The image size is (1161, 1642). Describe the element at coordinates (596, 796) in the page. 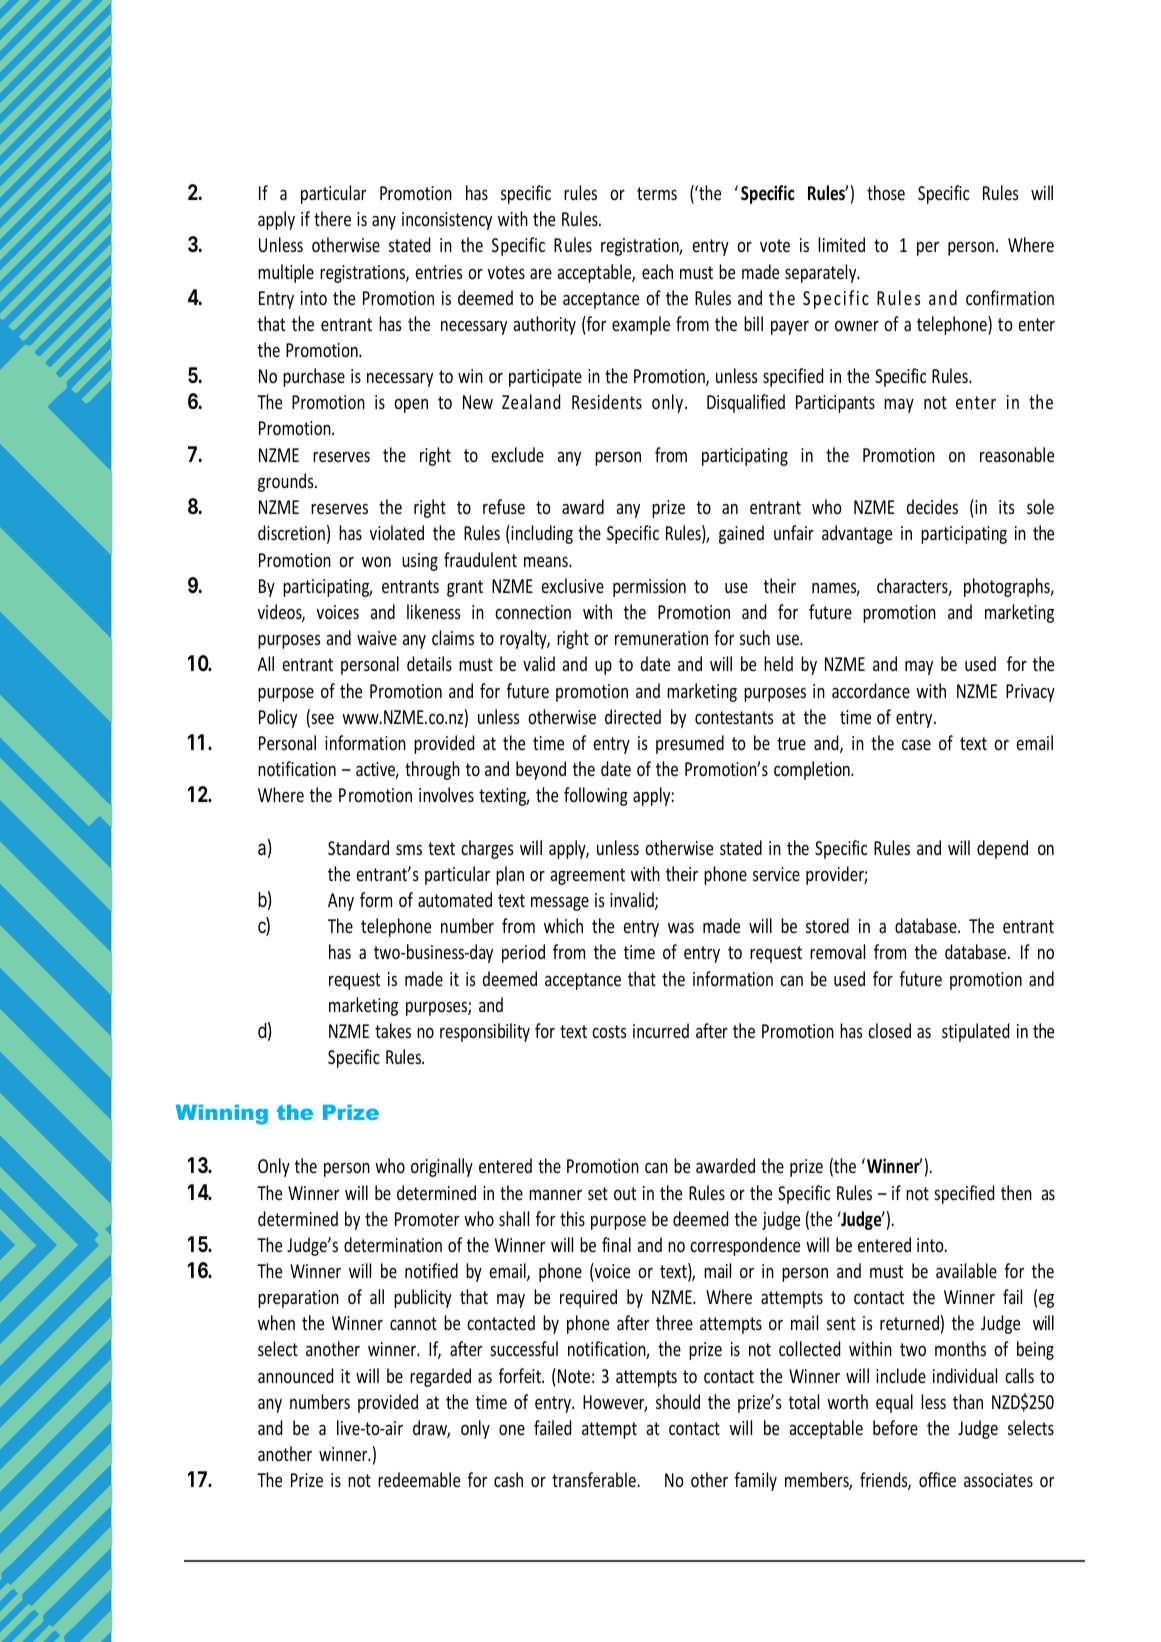

I see `following` at that location.
